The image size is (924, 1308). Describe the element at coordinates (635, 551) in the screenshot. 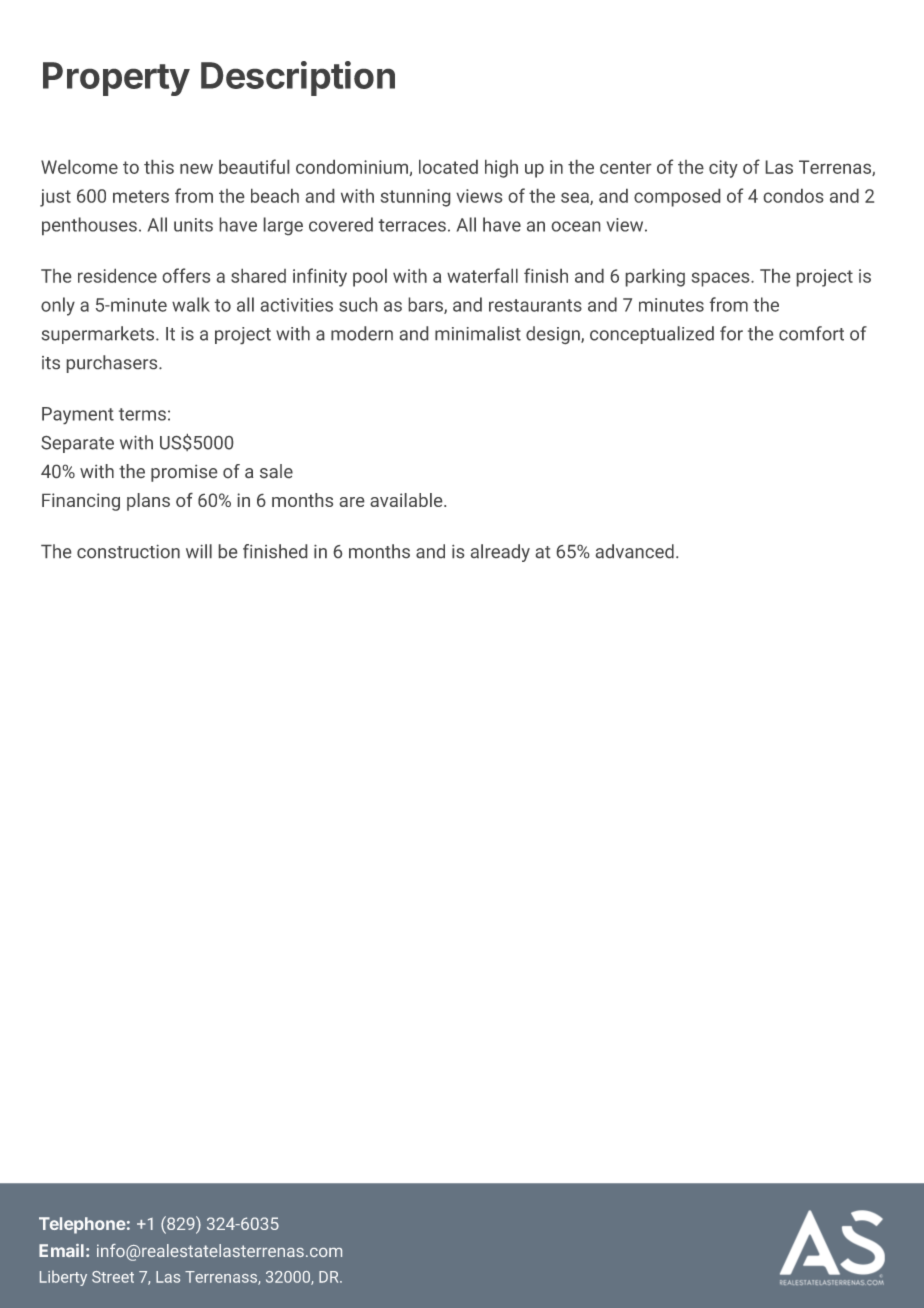

I see `advanced` at that location.
